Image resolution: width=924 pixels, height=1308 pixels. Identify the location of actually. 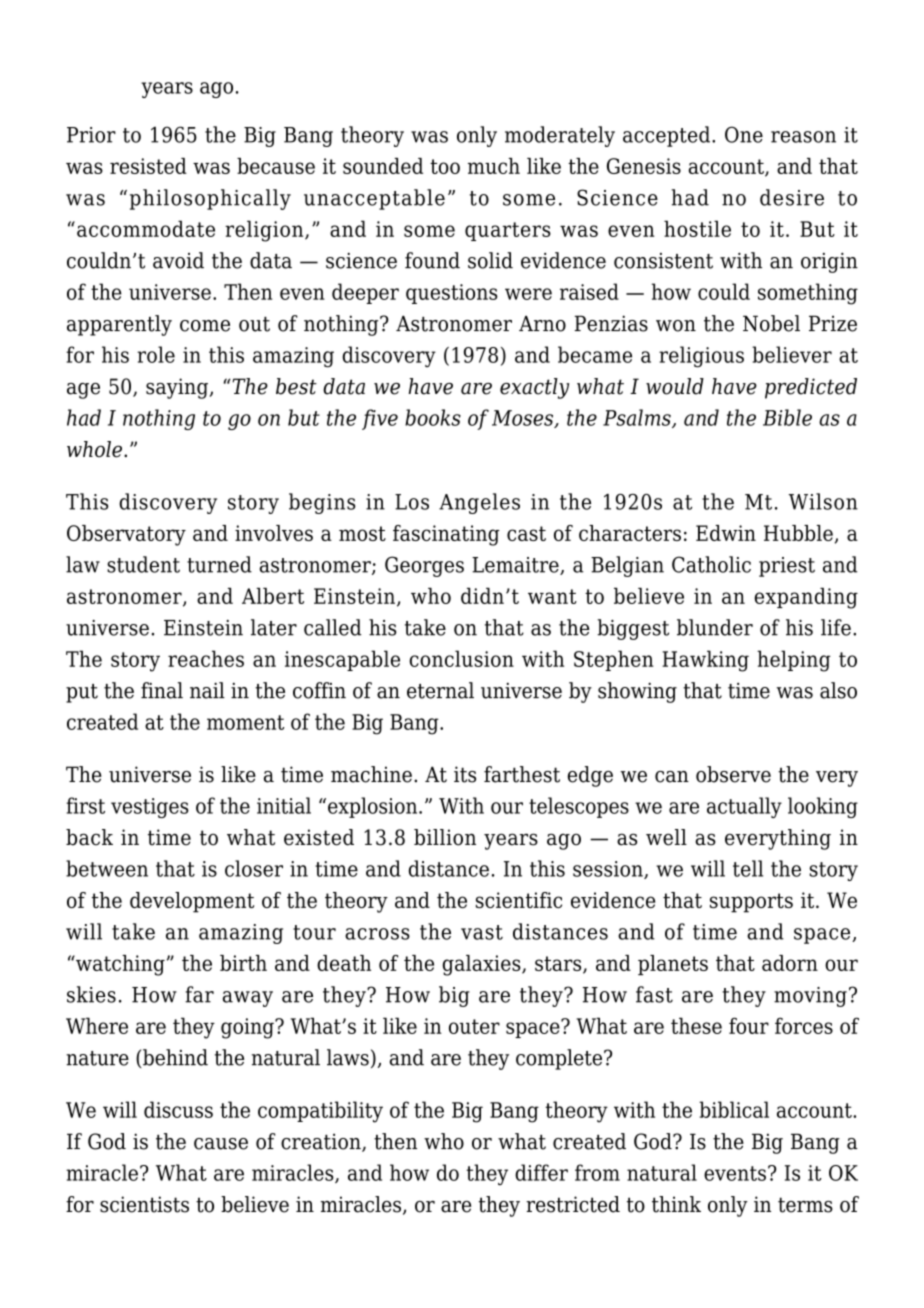
(744, 807).
